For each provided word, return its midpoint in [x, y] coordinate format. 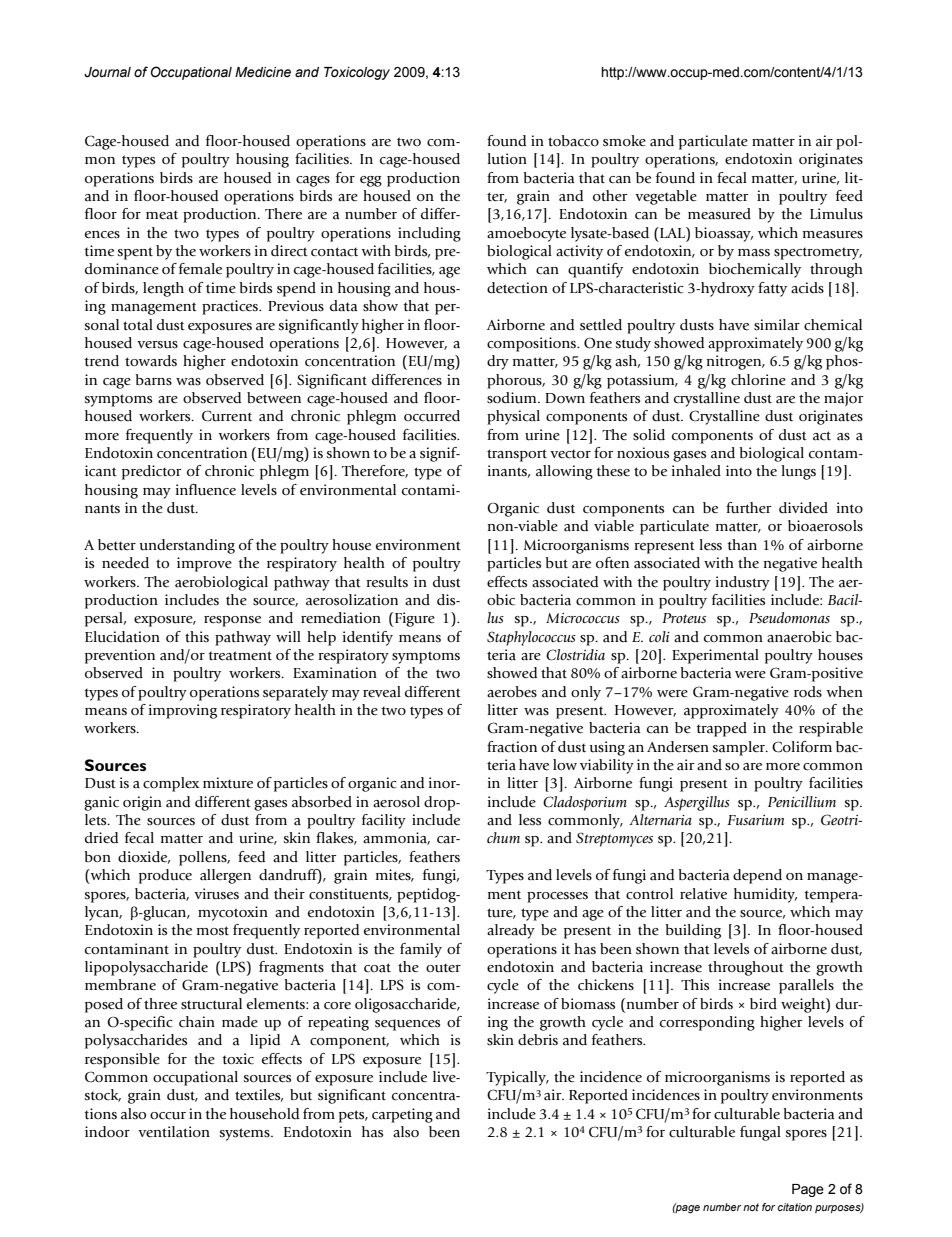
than [742, 545]
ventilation [174, 1132]
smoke [624, 141]
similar [777, 325]
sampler [740, 748]
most [213, 930]
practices [231, 307]
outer [443, 968]
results [387, 582]
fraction [512, 747]
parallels [806, 986]
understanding [187, 546]
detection [517, 288]
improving [183, 711]
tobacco [573, 141]
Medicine [263, 72]
